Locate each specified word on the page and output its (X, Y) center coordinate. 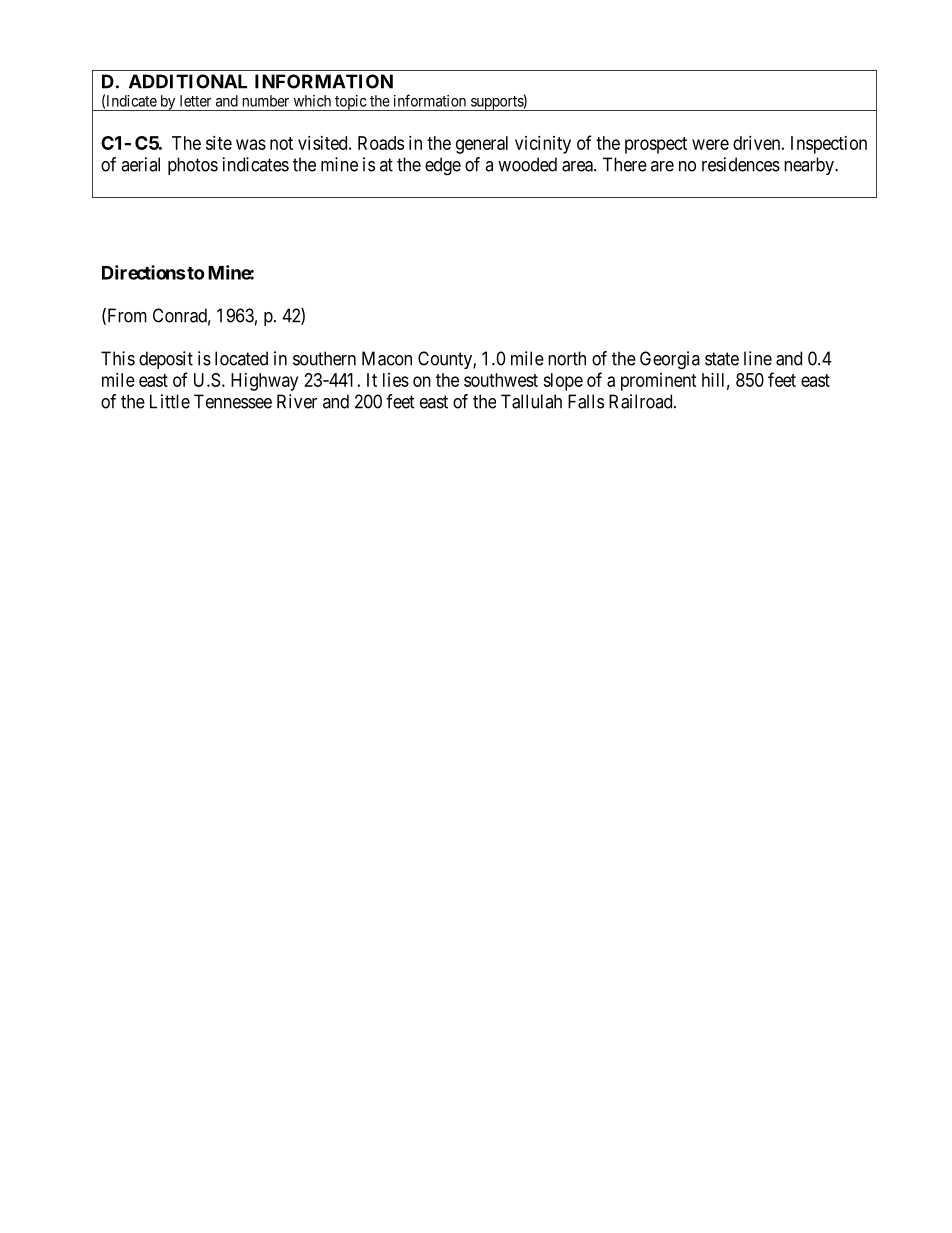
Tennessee (233, 401)
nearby (810, 166)
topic (350, 103)
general (482, 145)
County (446, 360)
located (241, 358)
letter (195, 101)
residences (741, 164)
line (758, 358)
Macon (387, 358)
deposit (166, 360)
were (710, 144)
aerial (140, 164)
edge (443, 166)
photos (193, 166)
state (722, 359)
